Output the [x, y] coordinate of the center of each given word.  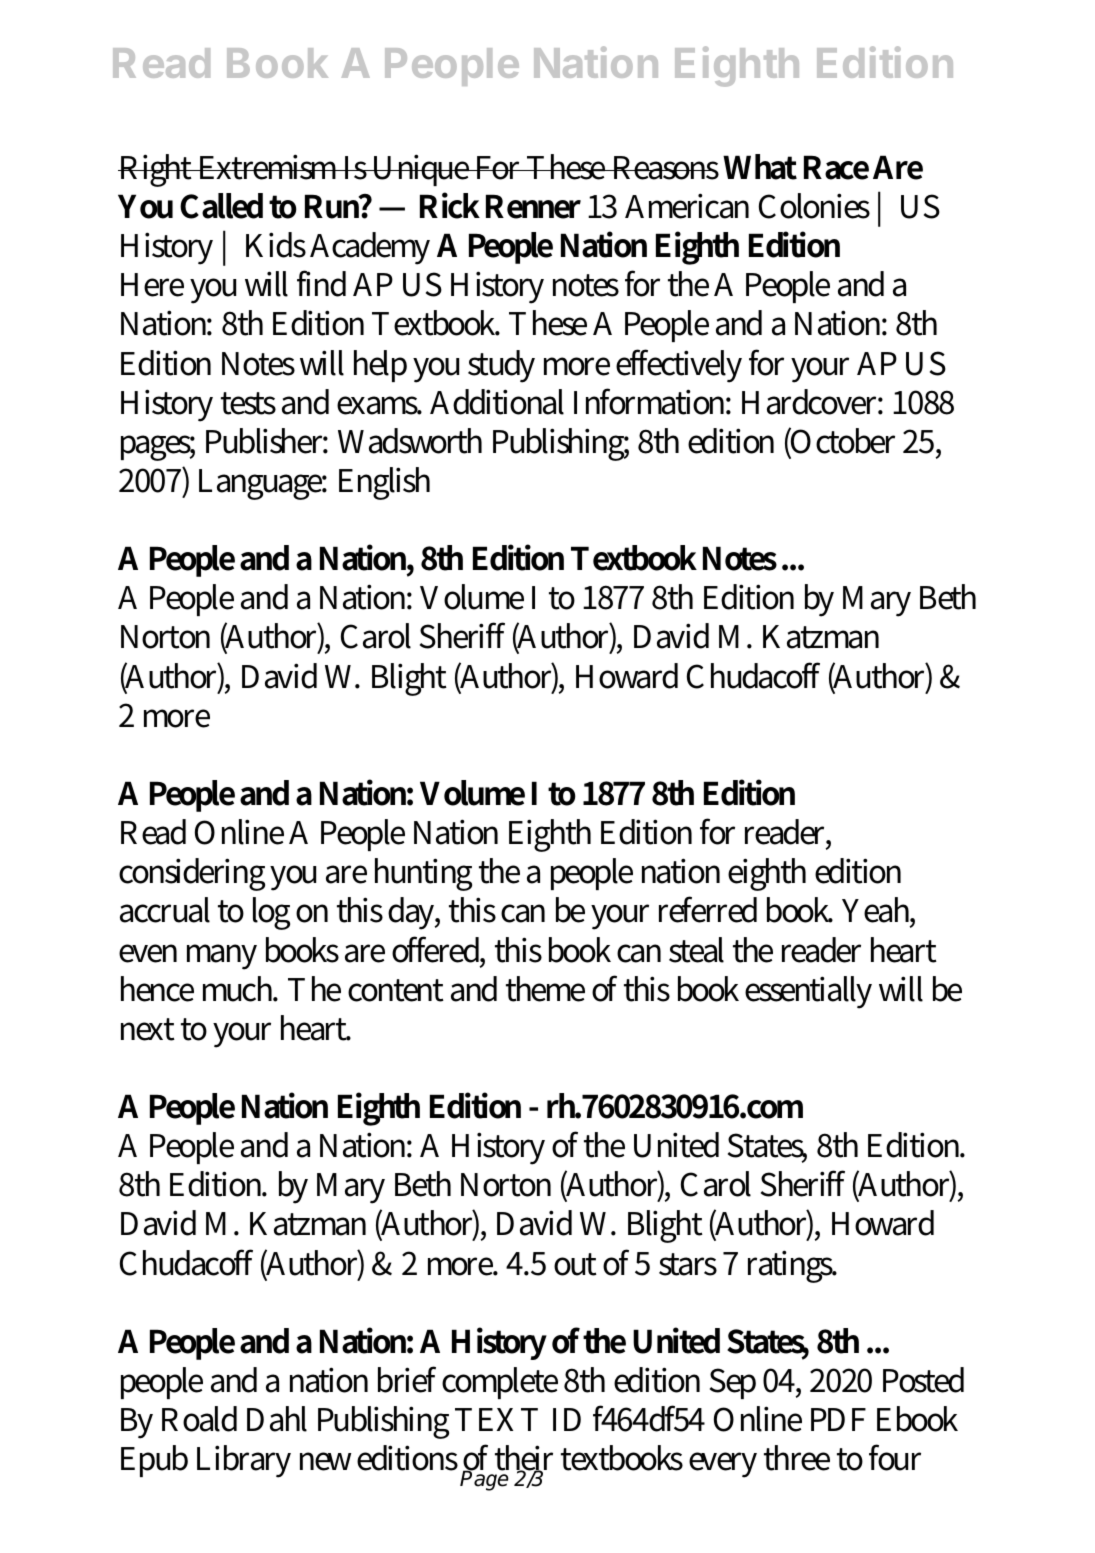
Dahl [277, 1419]
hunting [423, 874]
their [524, 1459]
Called [221, 206]
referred [708, 909]
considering [192, 874]
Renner [533, 206]
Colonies [814, 206]
